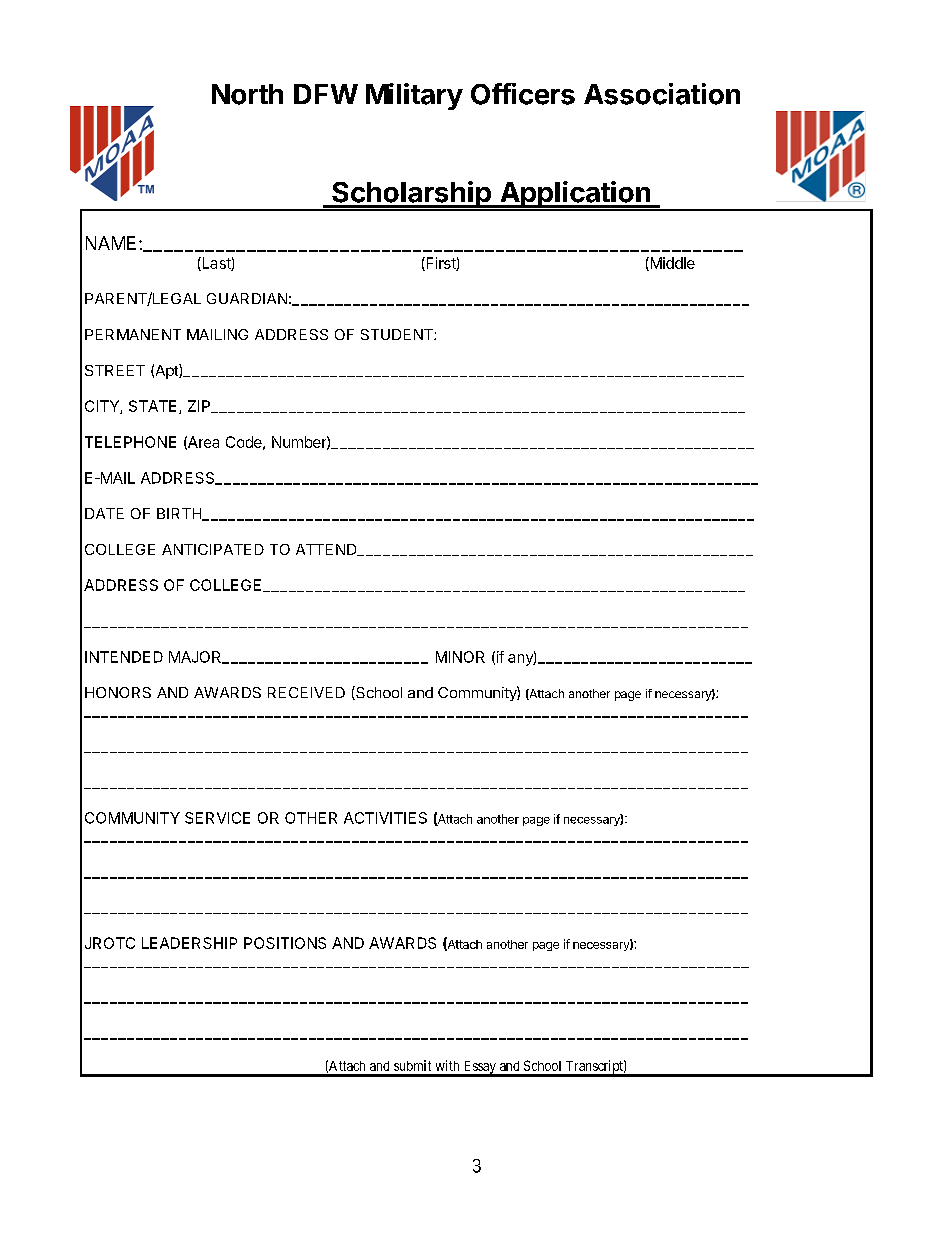 The image size is (952, 1233). What do you see at coordinates (213, 549) in the page?
I see `ANTICIPATED` at bounding box center [213, 549].
